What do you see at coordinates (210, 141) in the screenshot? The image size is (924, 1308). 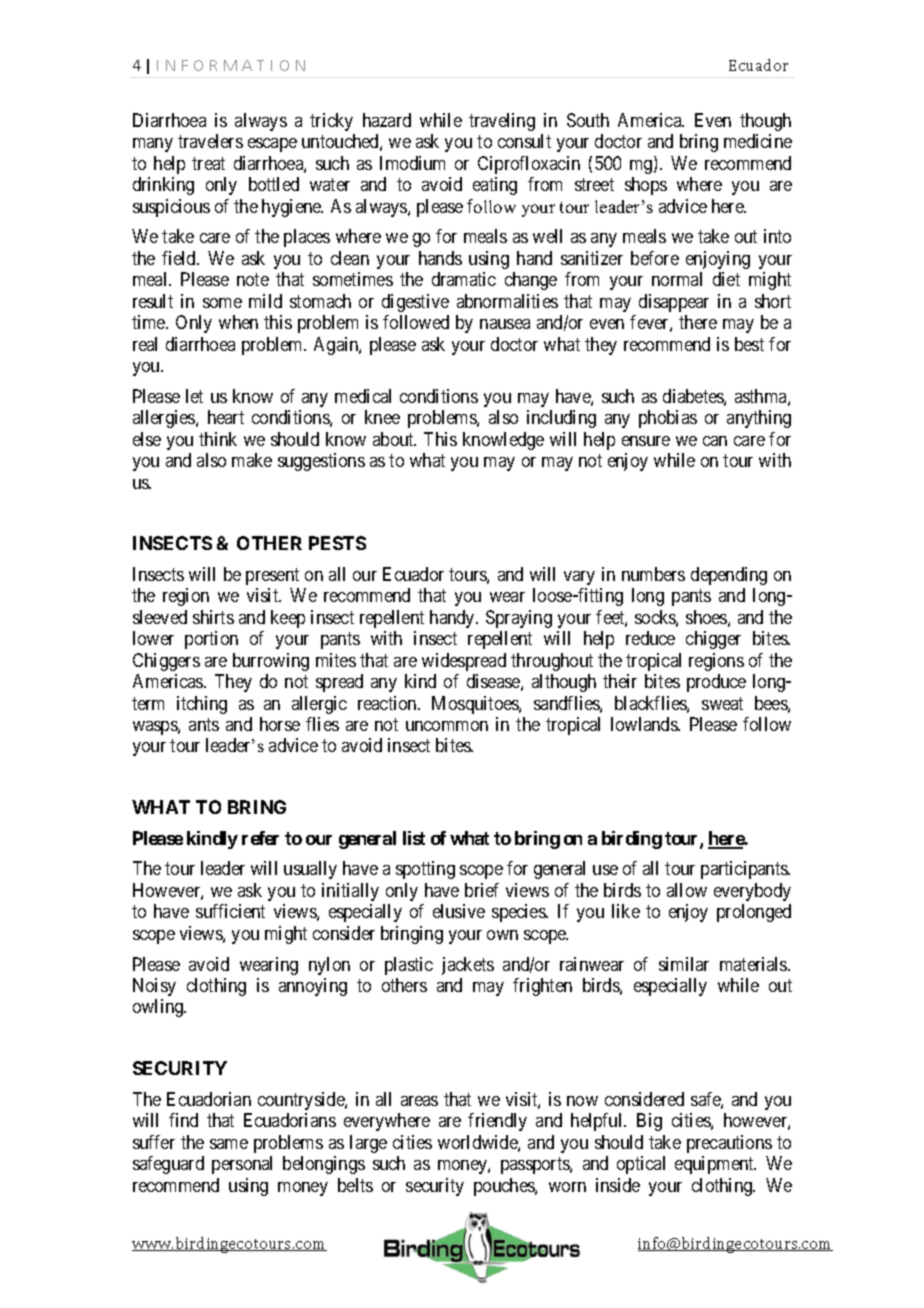 I see `travelers` at bounding box center [210, 141].
